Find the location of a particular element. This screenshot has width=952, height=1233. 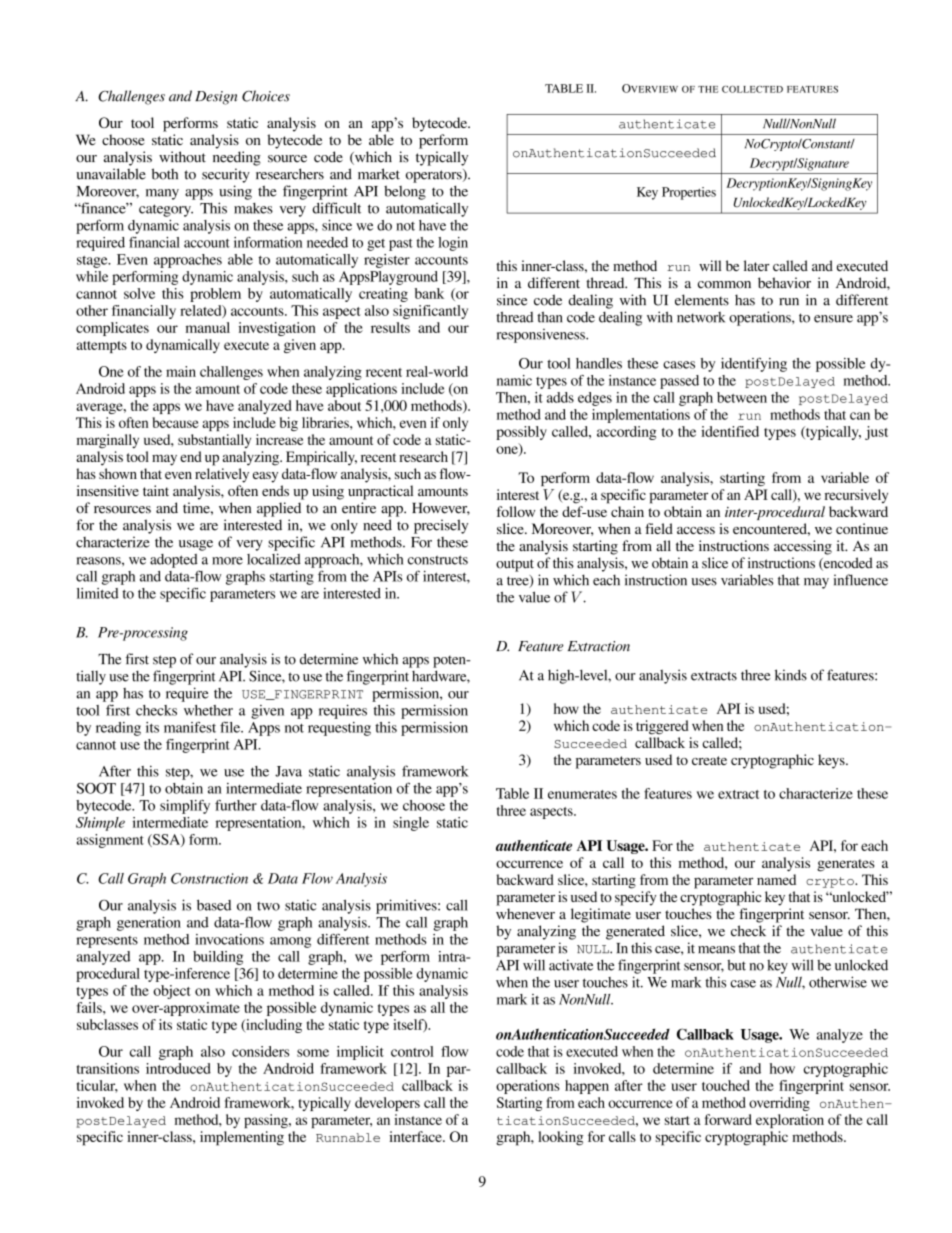

named is located at coordinates (776, 879).
